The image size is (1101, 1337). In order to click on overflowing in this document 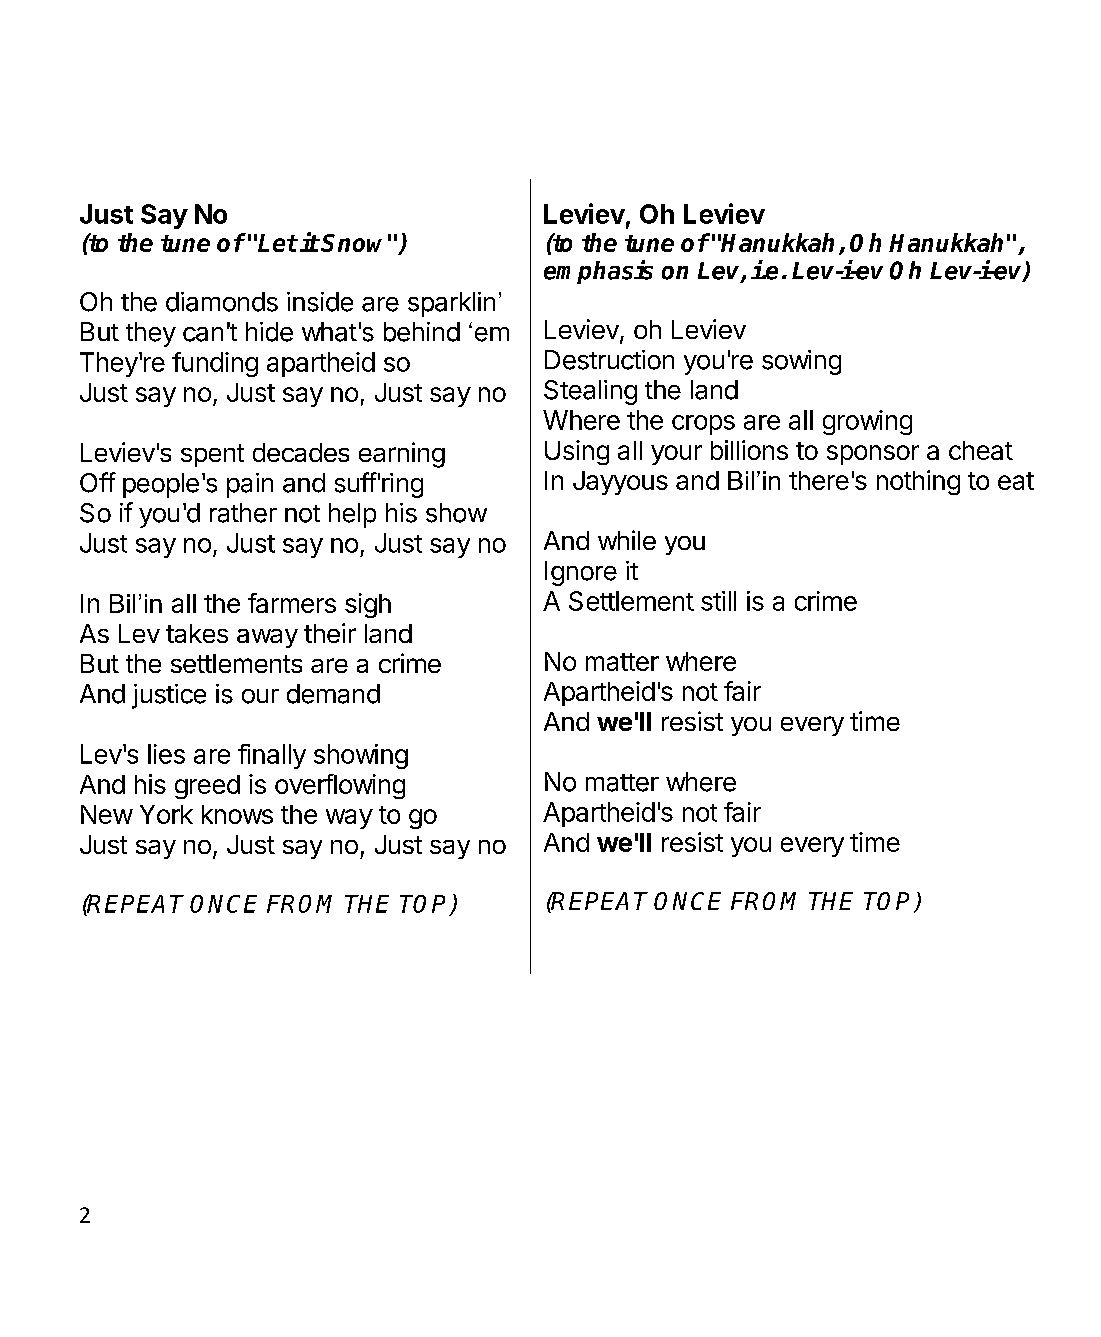, I will do `click(340, 786)`.
